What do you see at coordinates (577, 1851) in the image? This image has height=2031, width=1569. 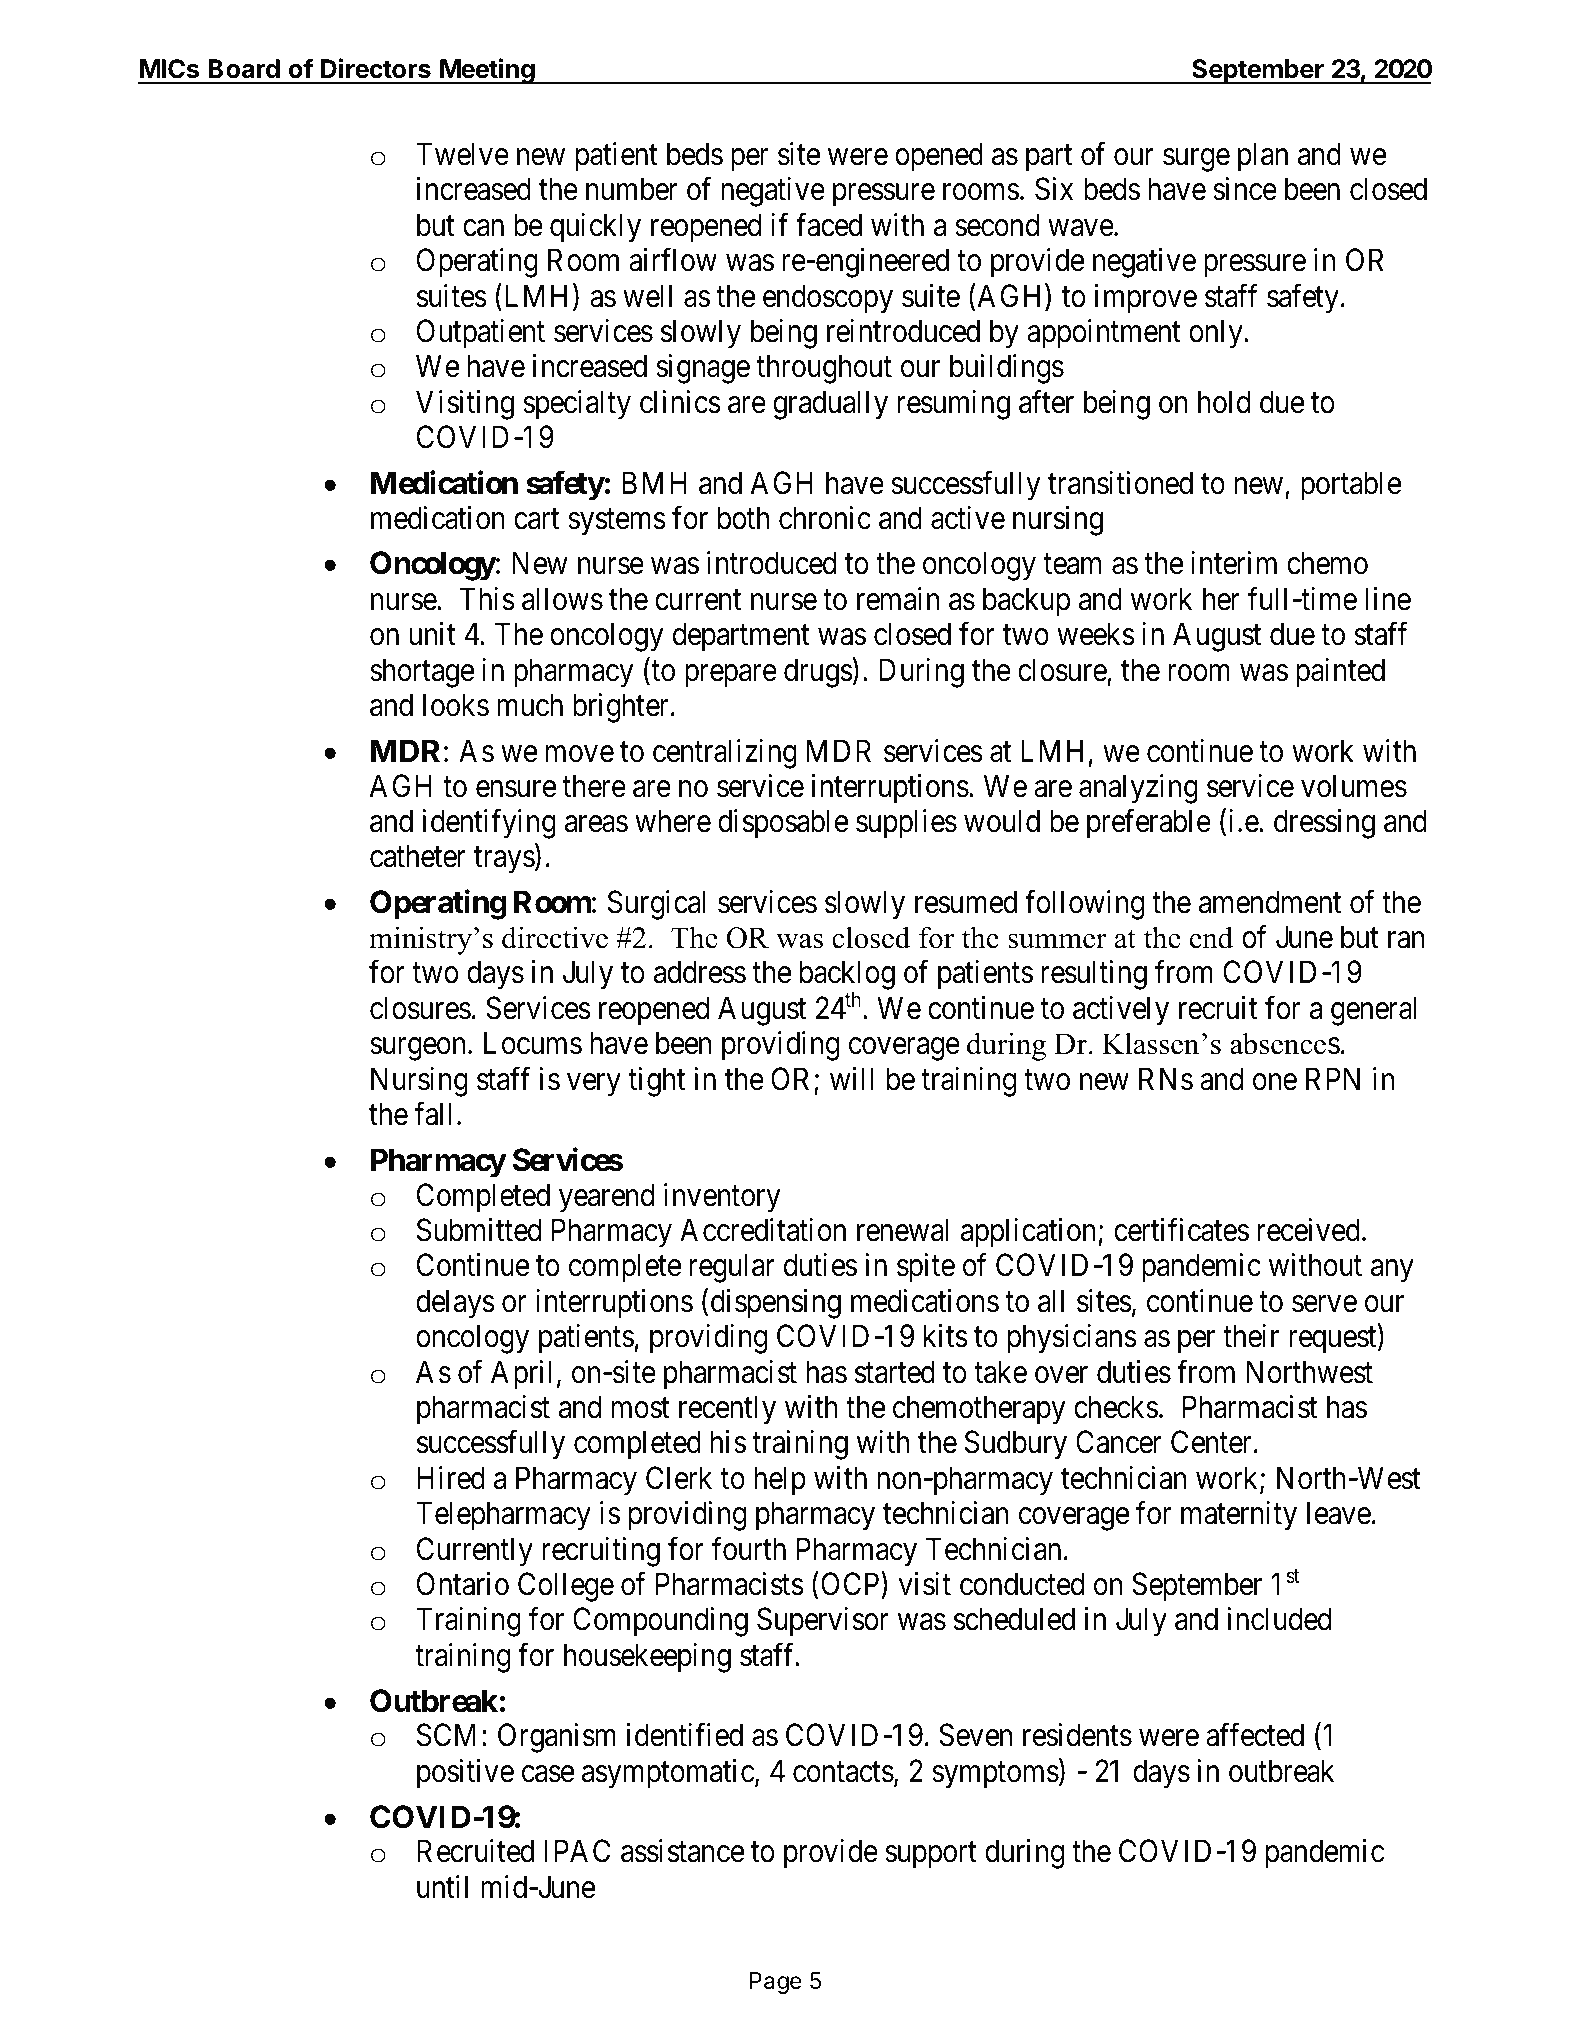 I see `IPAC` at bounding box center [577, 1851].
